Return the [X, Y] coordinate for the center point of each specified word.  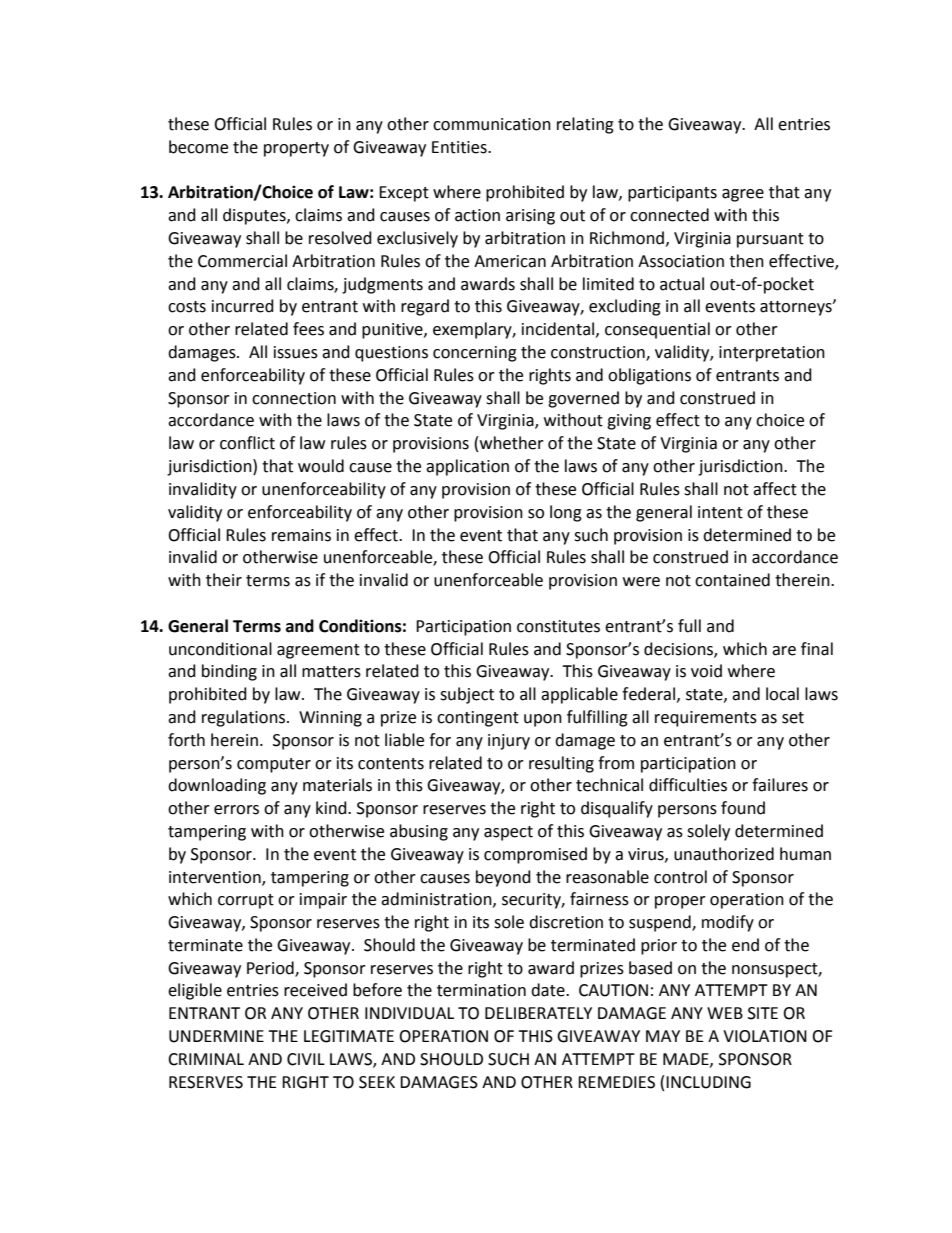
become [198, 147]
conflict [247, 443]
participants [672, 194]
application [467, 467]
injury [509, 742]
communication [492, 124]
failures [780, 785]
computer [274, 765]
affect [775, 489]
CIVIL [306, 1059]
